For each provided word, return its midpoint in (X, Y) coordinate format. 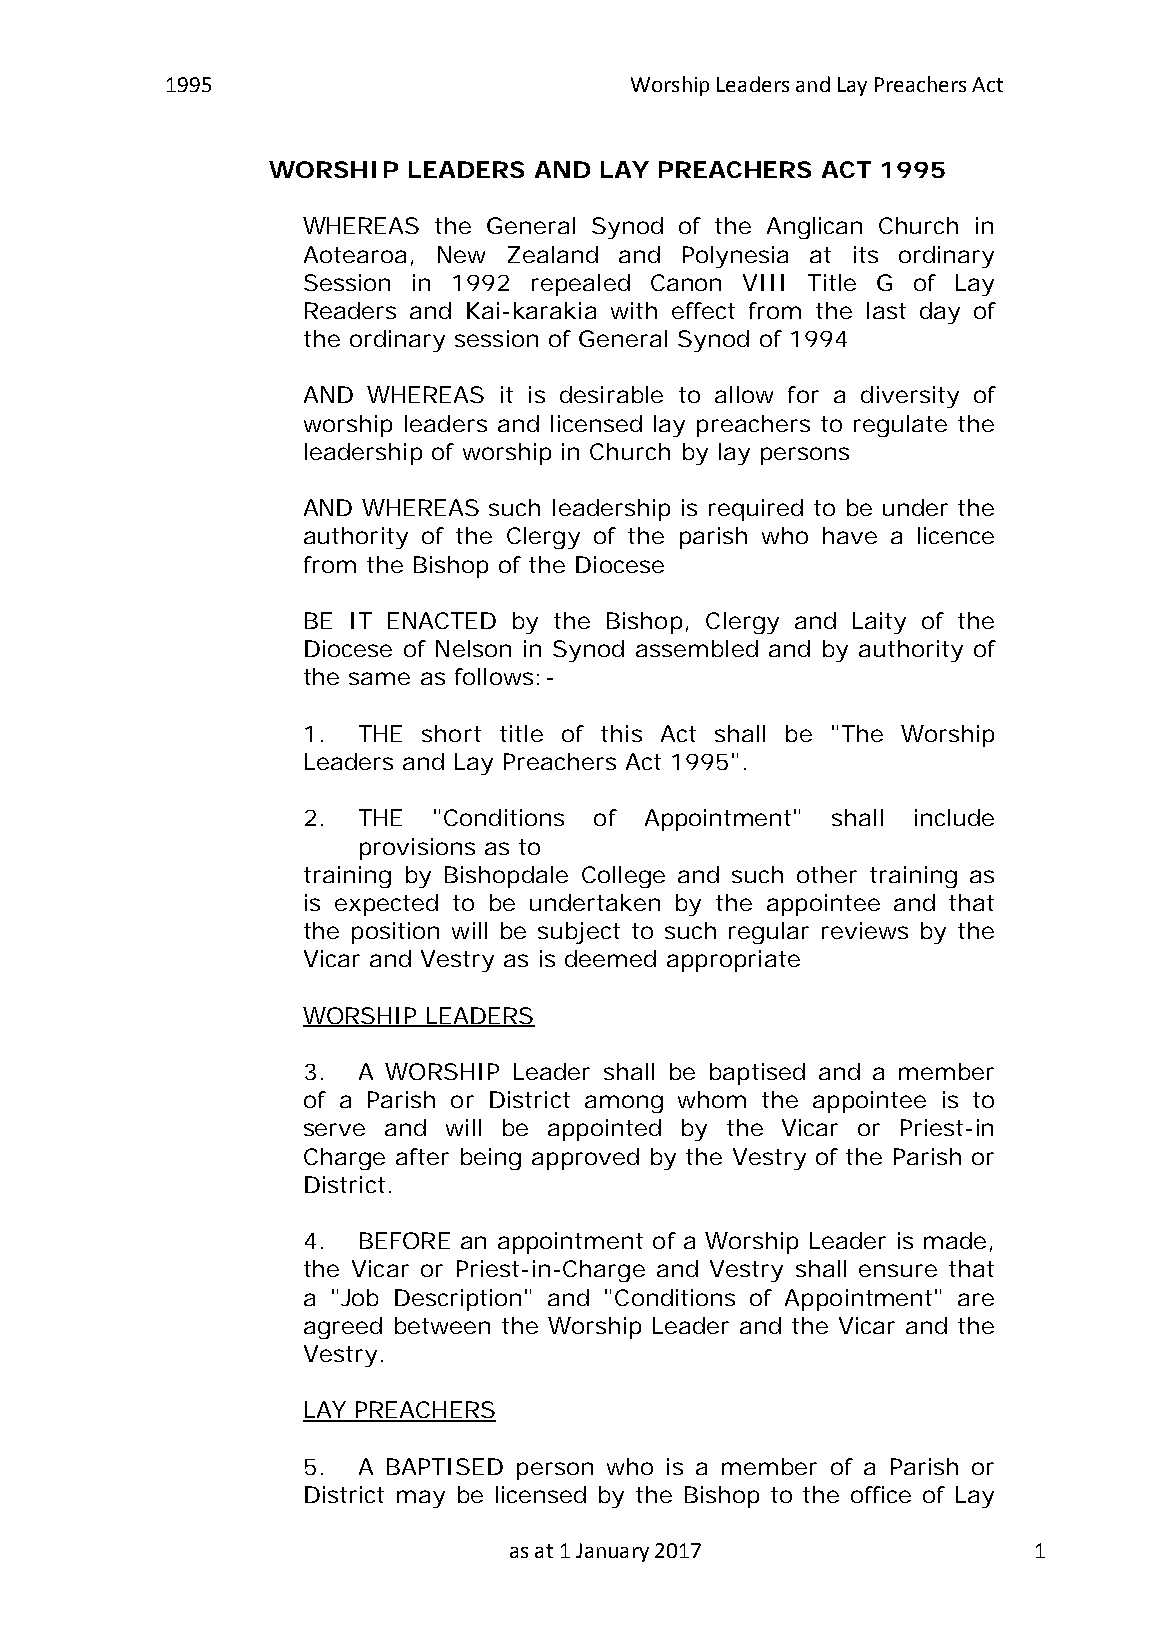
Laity (879, 623)
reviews (865, 930)
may (421, 1499)
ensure (898, 1270)
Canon (686, 282)
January (612, 1552)
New (461, 254)
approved (585, 1159)
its (866, 254)
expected (386, 905)
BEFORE (405, 1240)
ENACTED (442, 620)
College (623, 877)
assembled (697, 648)
